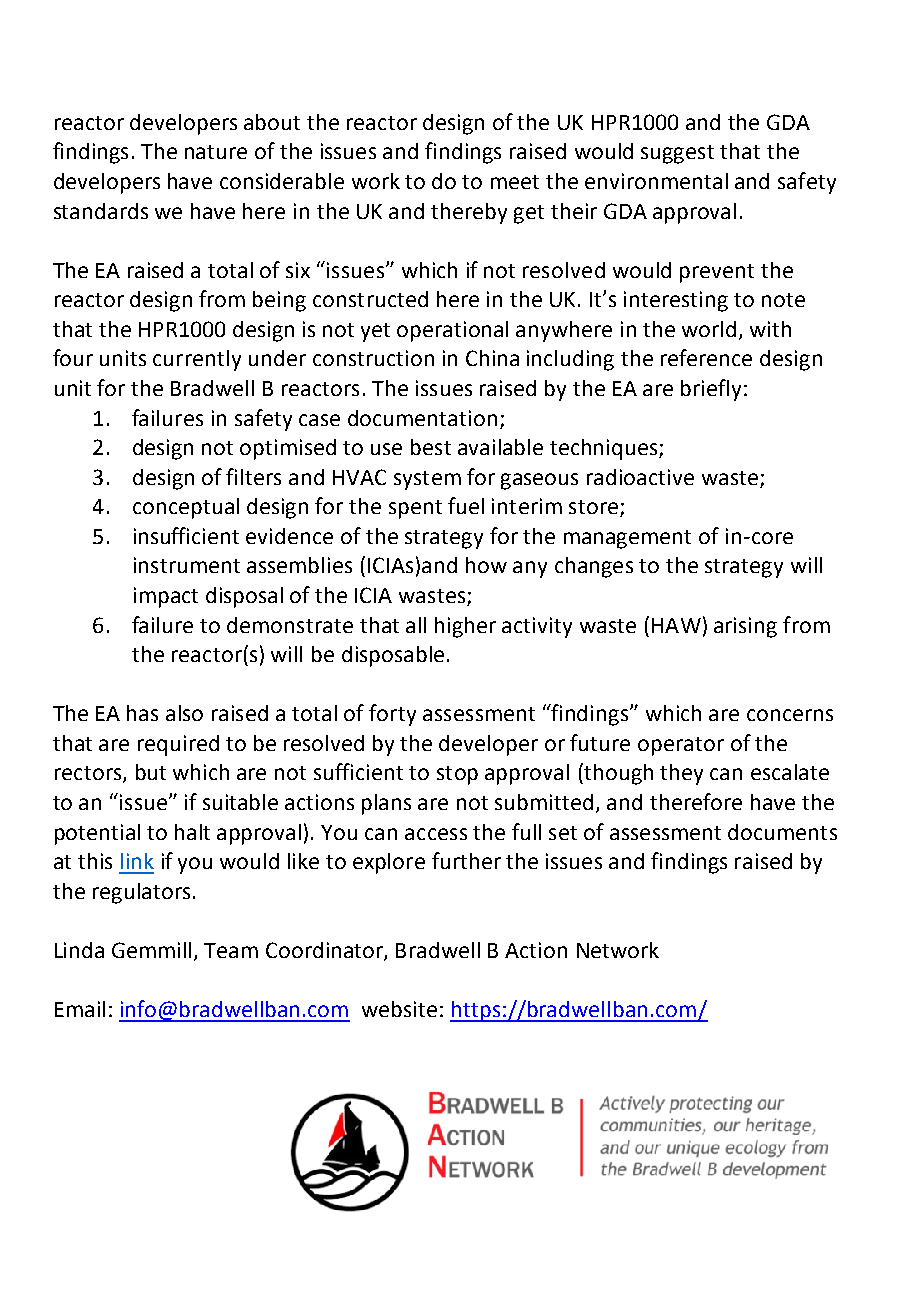 The image size is (924, 1310). I want to click on website, so click(399, 1009).
